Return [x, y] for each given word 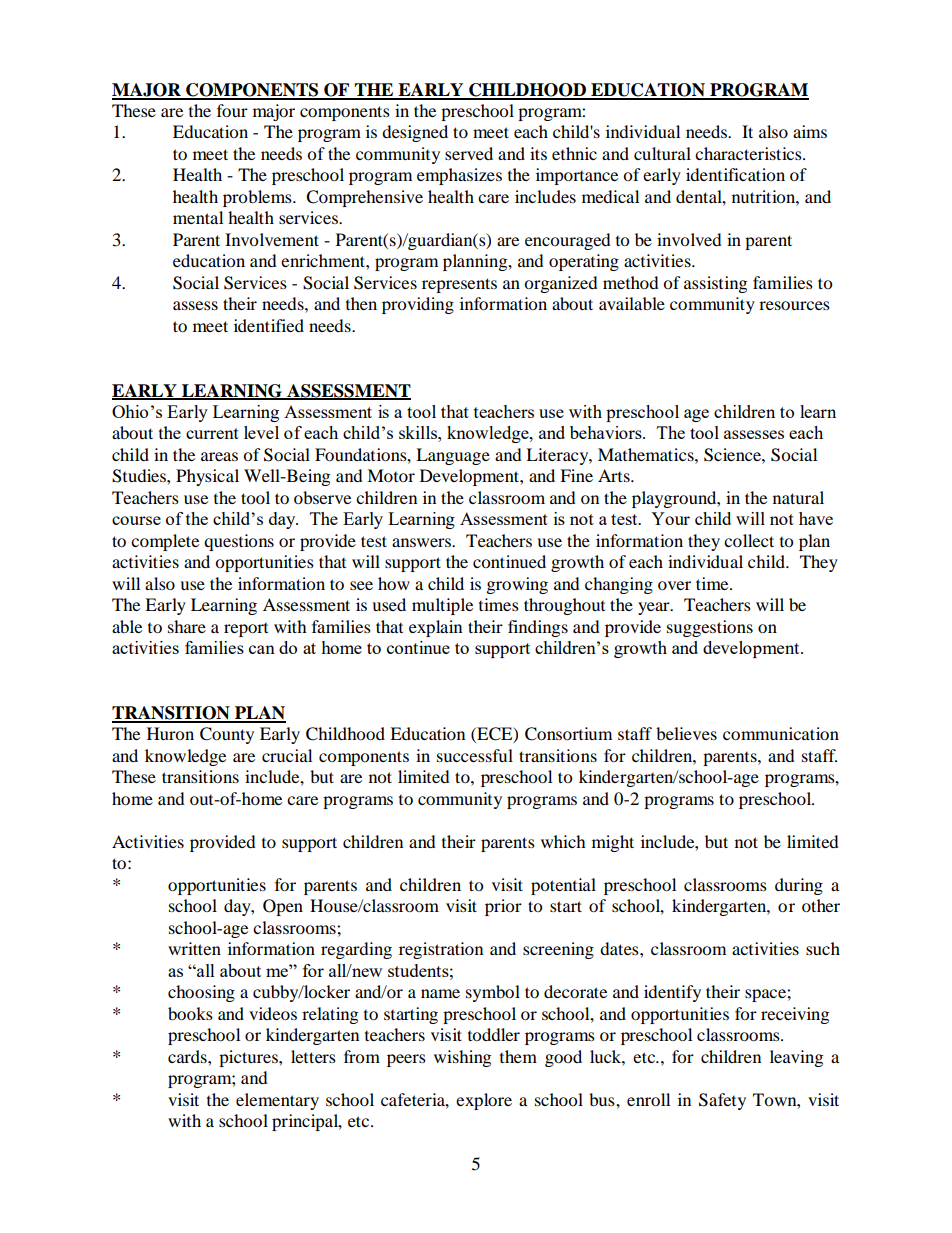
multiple [442, 606]
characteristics [749, 153]
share [187, 626]
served [469, 153]
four [232, 110]
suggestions [710, 628]
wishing [462, 1058]
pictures [249, 1058]
